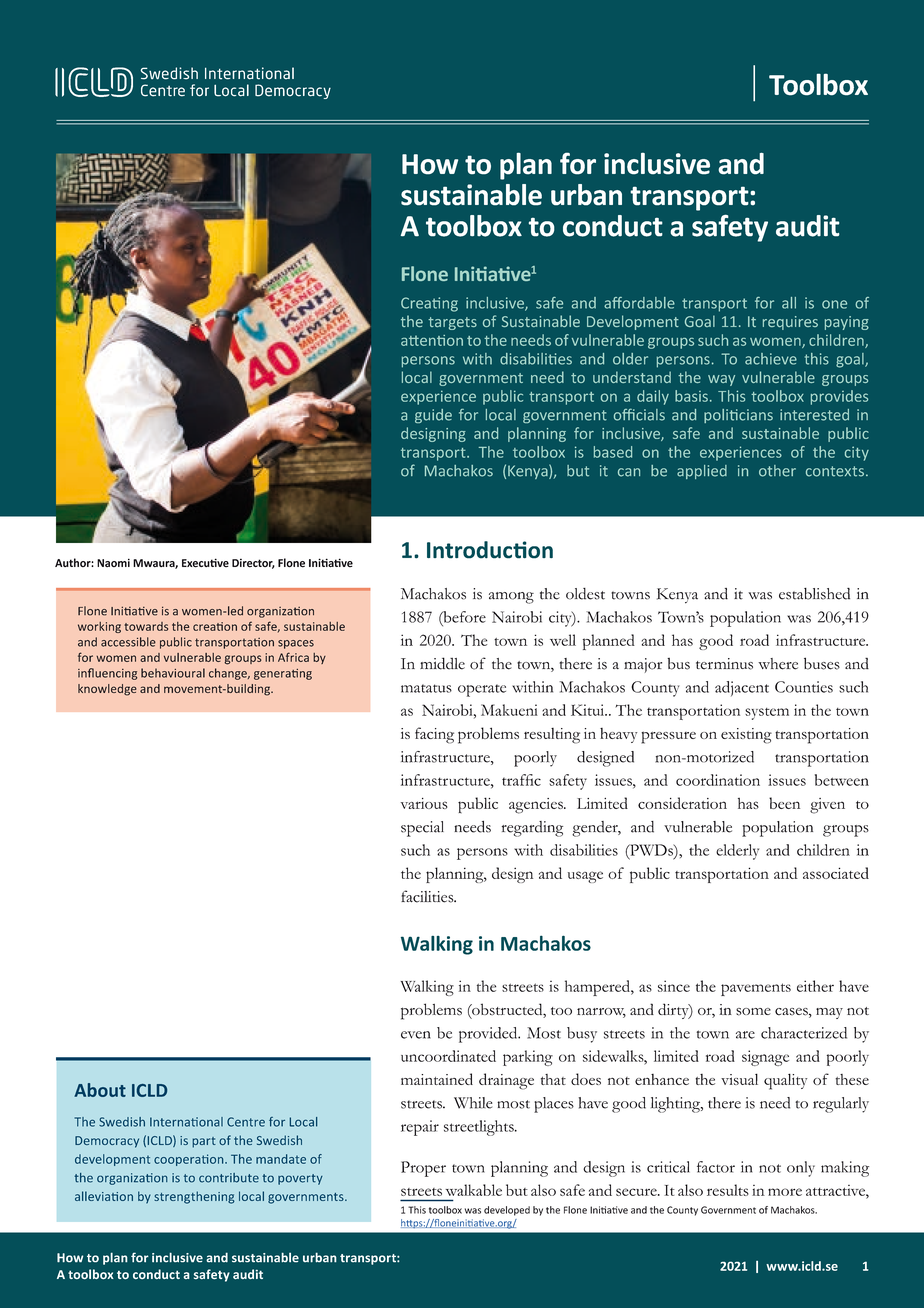 This document has width=924, height=1308. I want to click on targets, so click(452, 323).
